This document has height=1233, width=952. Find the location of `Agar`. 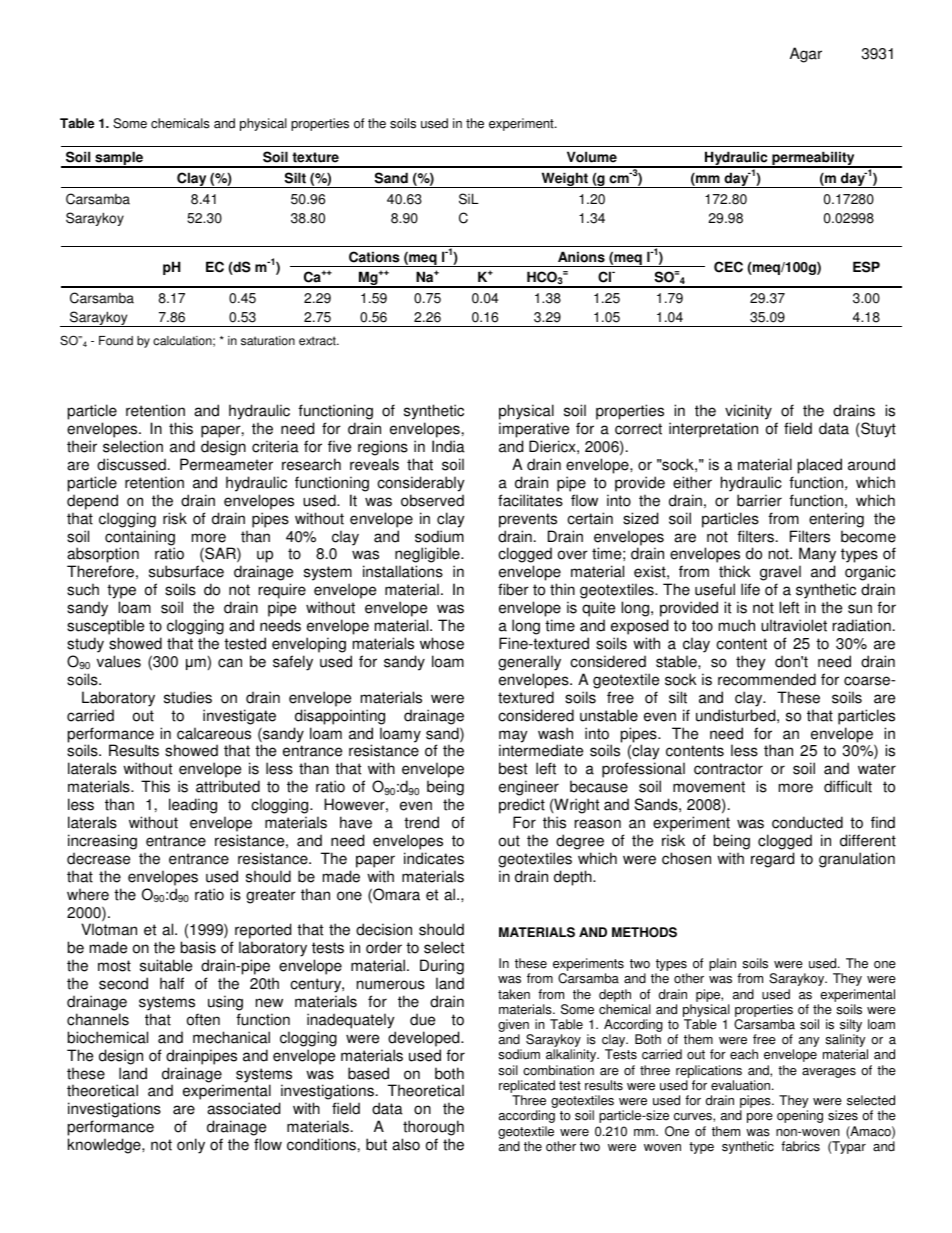

Agar is located at coordinates (806, 55).
